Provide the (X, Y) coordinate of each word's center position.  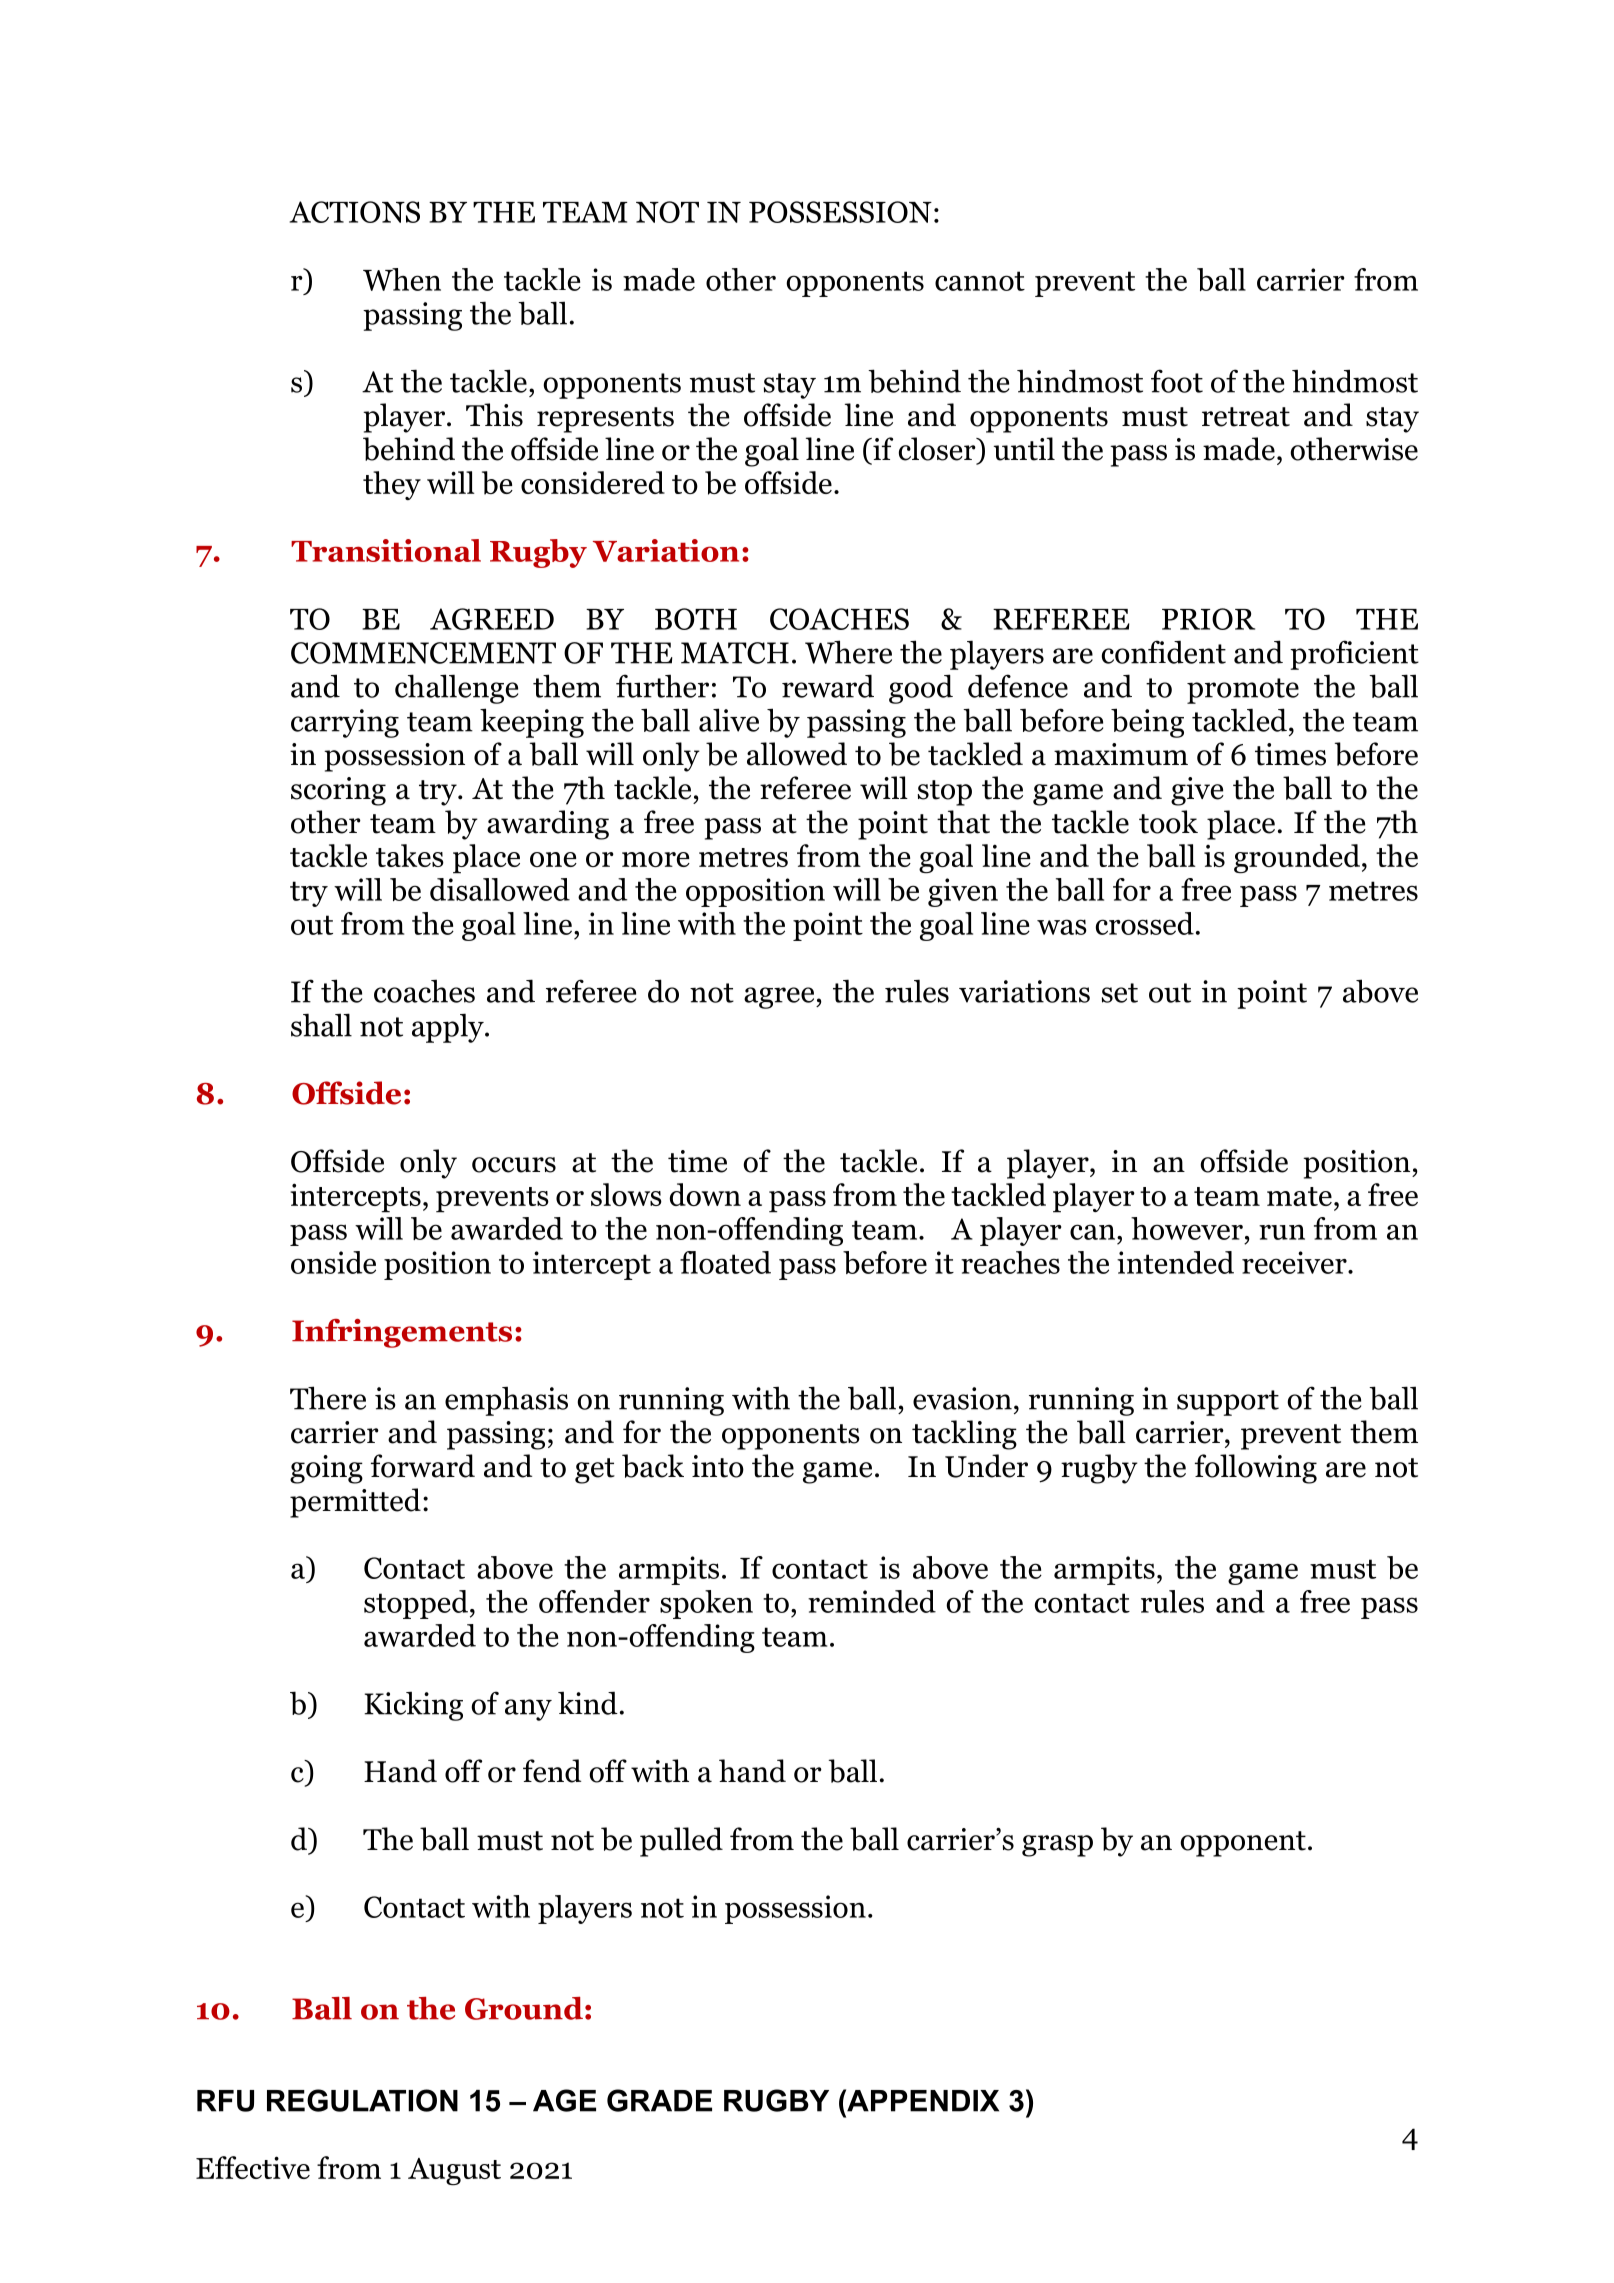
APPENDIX (922, 2100)
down (705, 1194)
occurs (514, 1165)
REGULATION (362, 2100)
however (1187, 1228)
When (402, 279)
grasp (1057, 1846)
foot (1177, 381)
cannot (980, 281)
